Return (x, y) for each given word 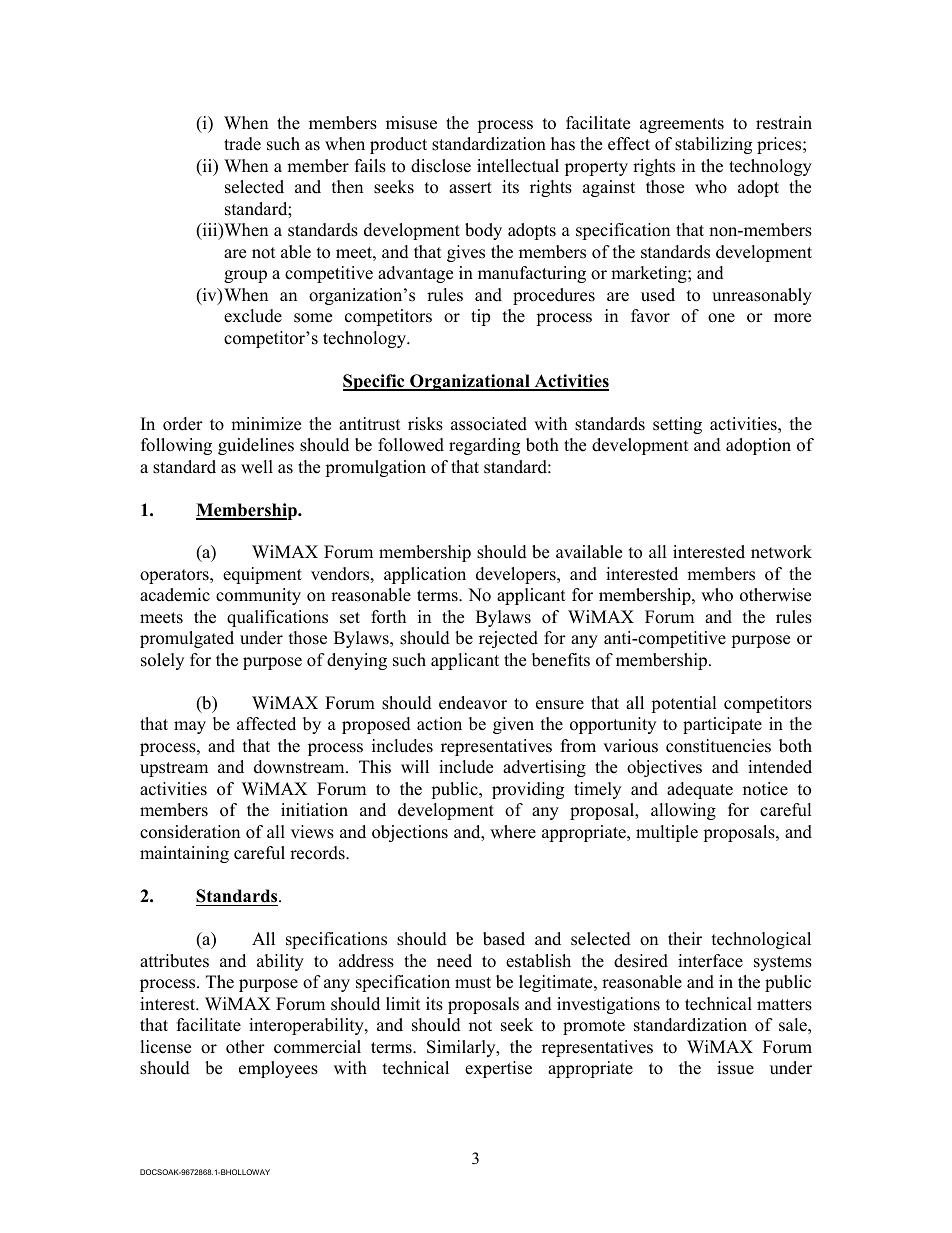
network (781, 552)
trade (242, 144)
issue (735, 1068)
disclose (441, 166)
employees (278, 1069)
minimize (266, 424)
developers (517, 575)
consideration (190, 832)
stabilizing (713, 145)
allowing (683, 811)
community (258, 596)
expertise (498, 1069)
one (721, 318)
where (513, 832)
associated (489, 424)
